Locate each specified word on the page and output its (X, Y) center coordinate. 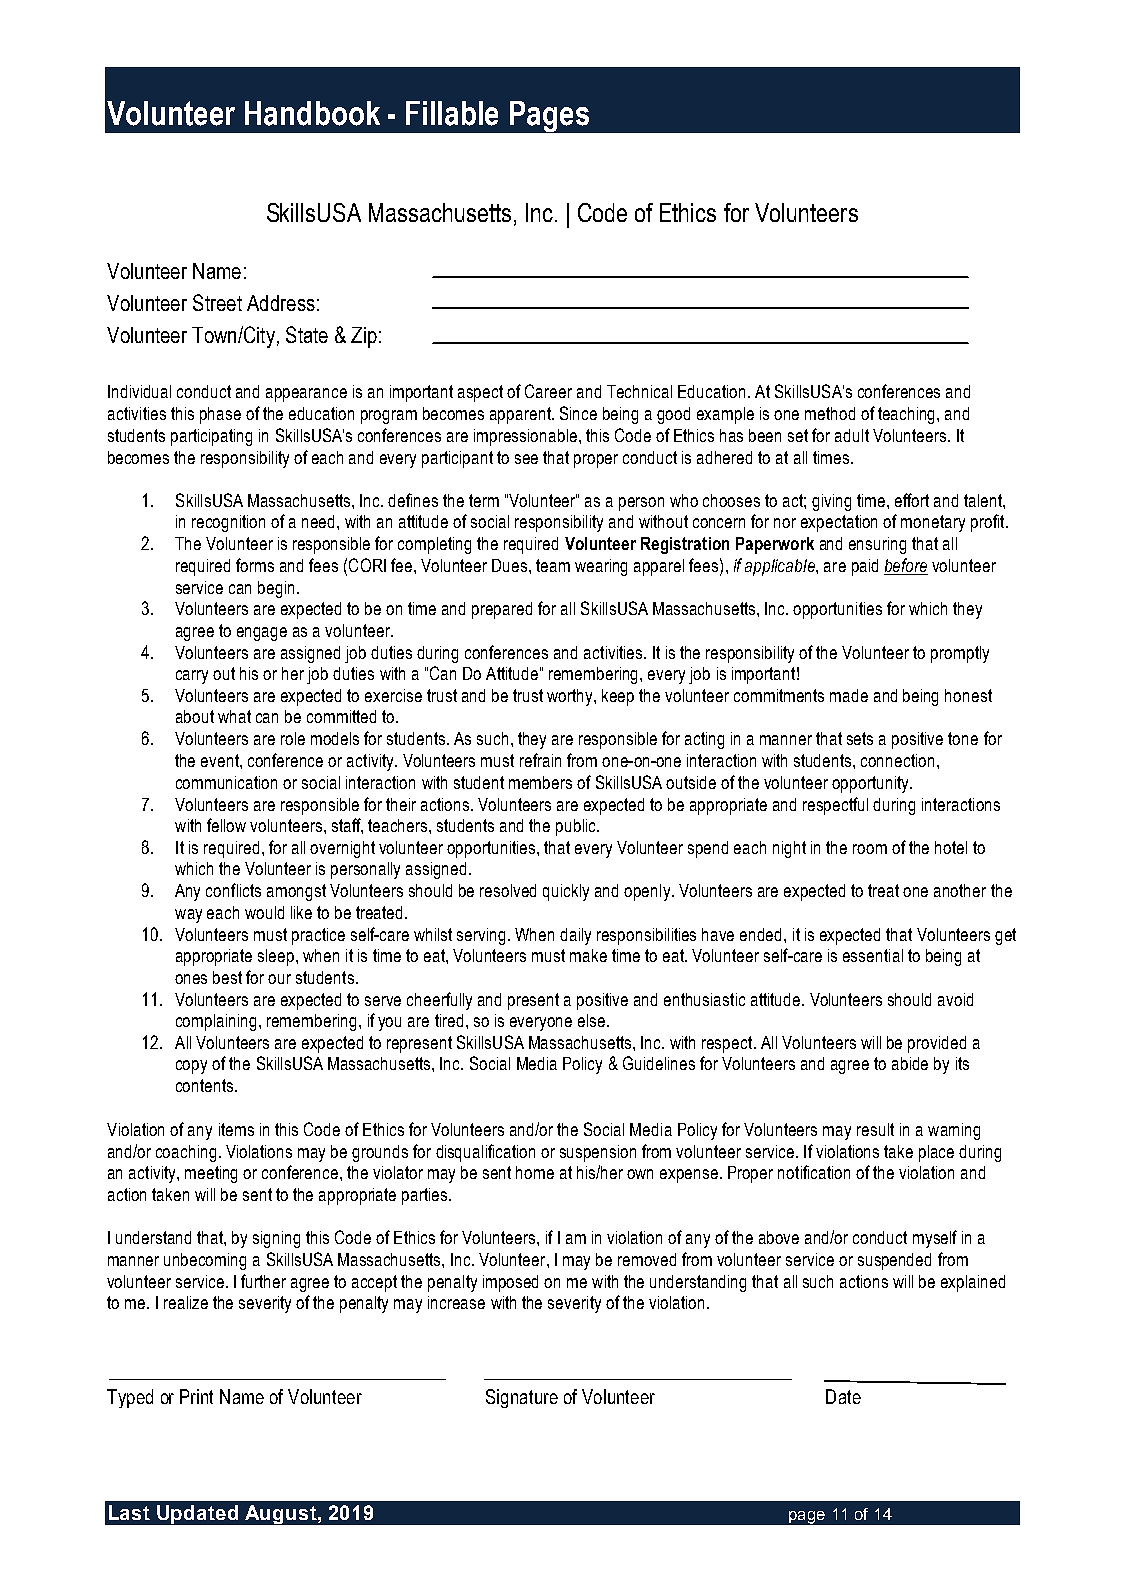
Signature (522, 1398)
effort (912, 500)
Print (196, 1396)
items (236, 1129)
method (830, 413)
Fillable (452, 113)
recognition (228, 523)
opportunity (872, 784)
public (577, 827)
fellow (226, 825)
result (875, 1129)
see (526, 459)
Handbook (312, 113)
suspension (598, 1153)
